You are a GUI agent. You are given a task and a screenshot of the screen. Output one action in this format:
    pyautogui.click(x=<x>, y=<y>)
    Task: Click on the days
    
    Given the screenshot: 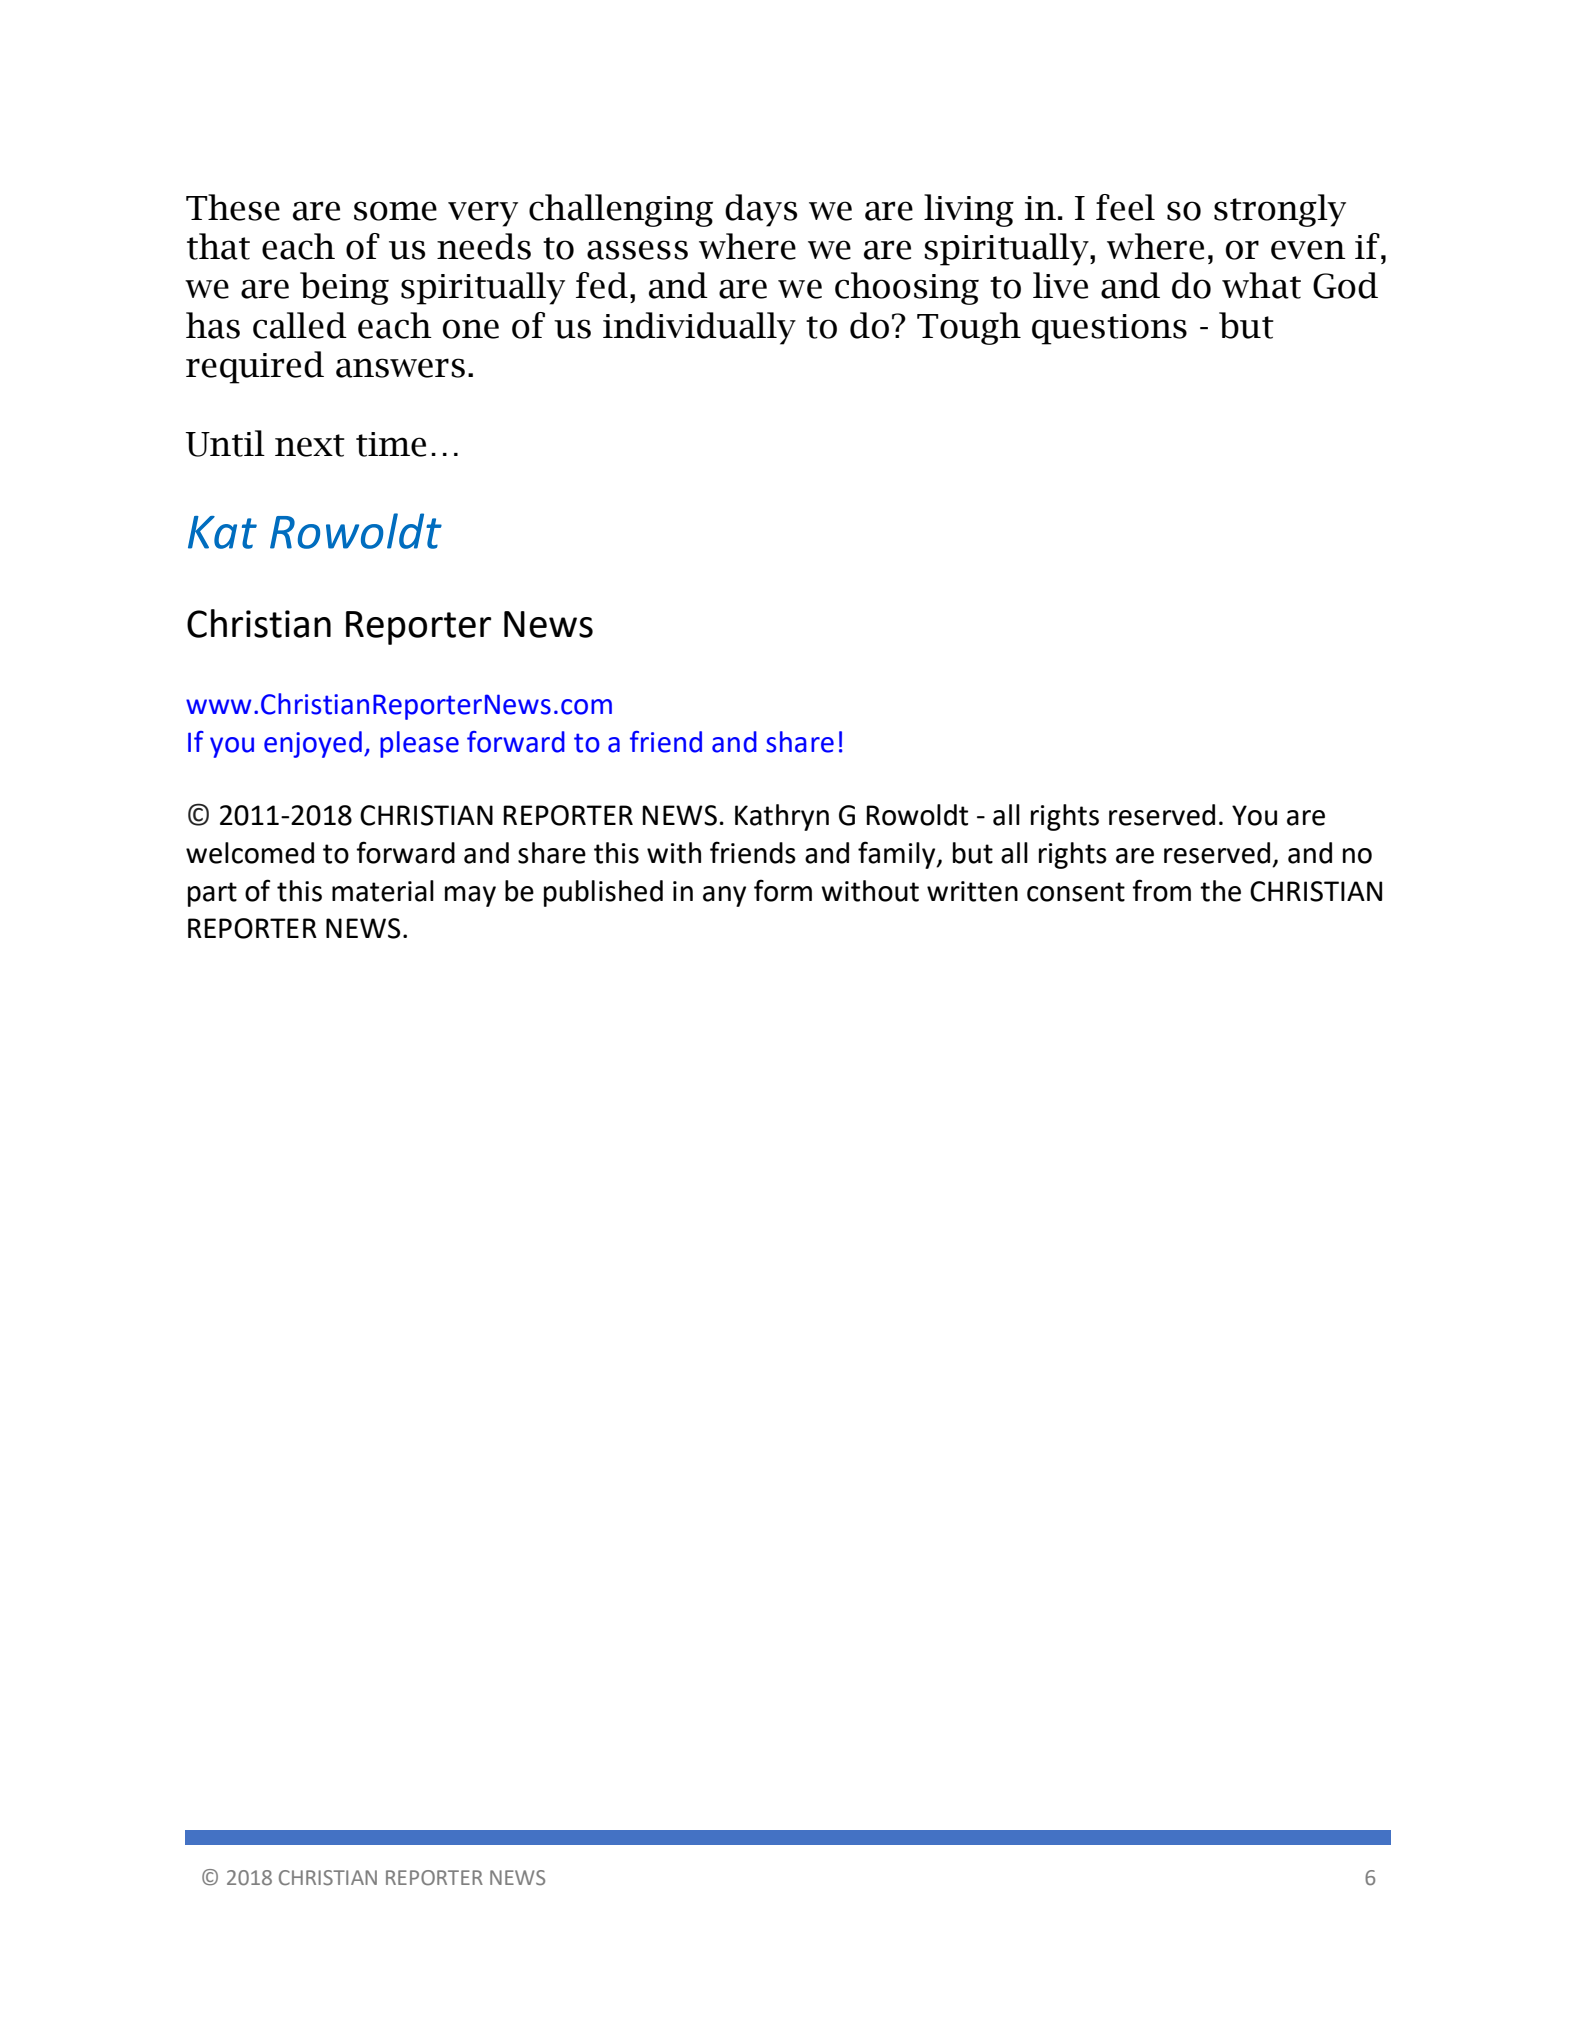 What is the action you would take?
    pyautogui.click(x=761, y=210)
